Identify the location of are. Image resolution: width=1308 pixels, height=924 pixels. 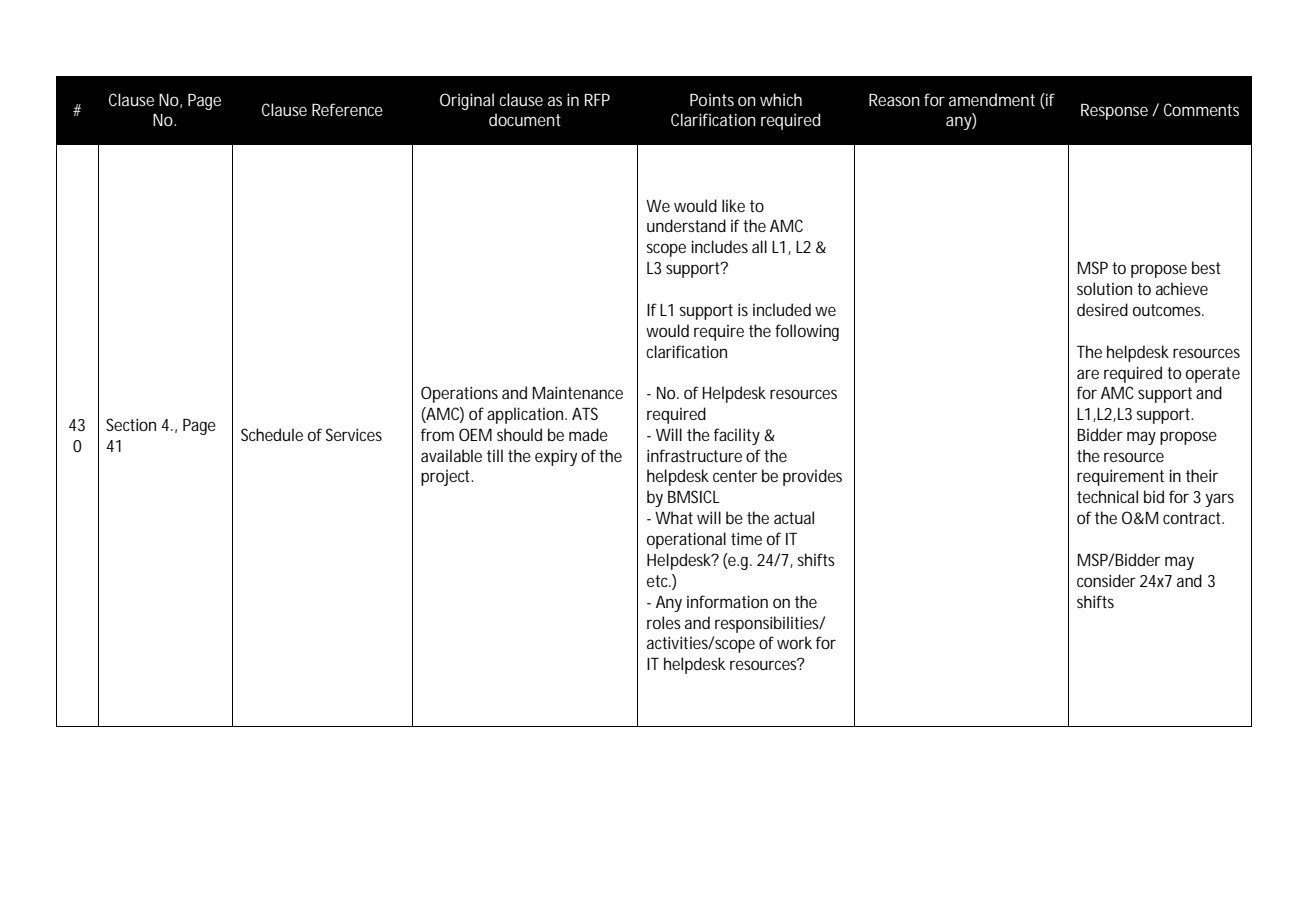
(1088, 374).
